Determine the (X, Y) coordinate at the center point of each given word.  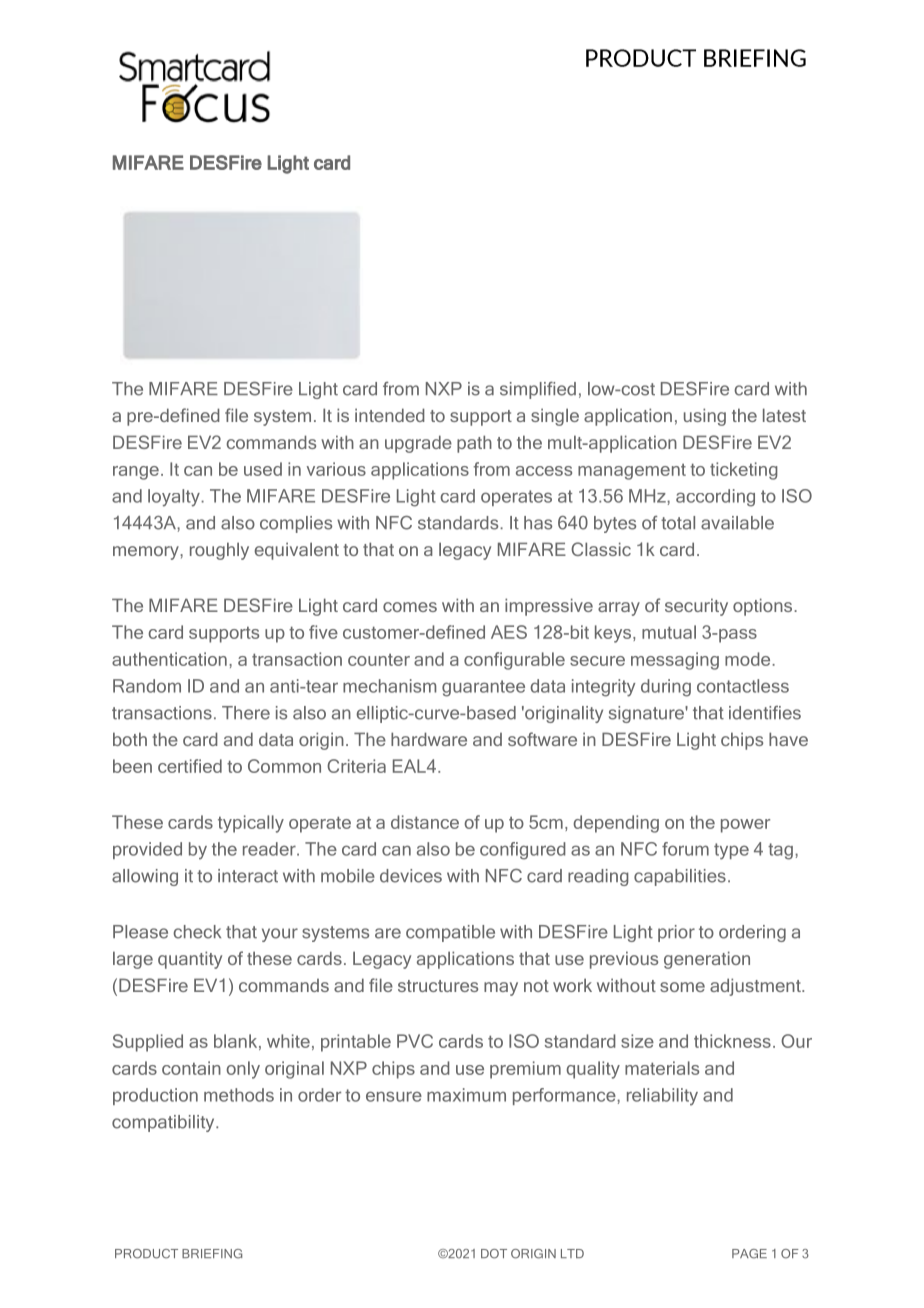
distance (425, 822)
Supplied (148, 1043)
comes (410, 607)
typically (251, 824)
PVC (415, 1041)
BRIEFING (212, 1254)
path (474, 444)
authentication (169, 659)
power (745, 826)
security (696, 607)
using (705, 417)
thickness (732, 1041)
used (263, 469)
